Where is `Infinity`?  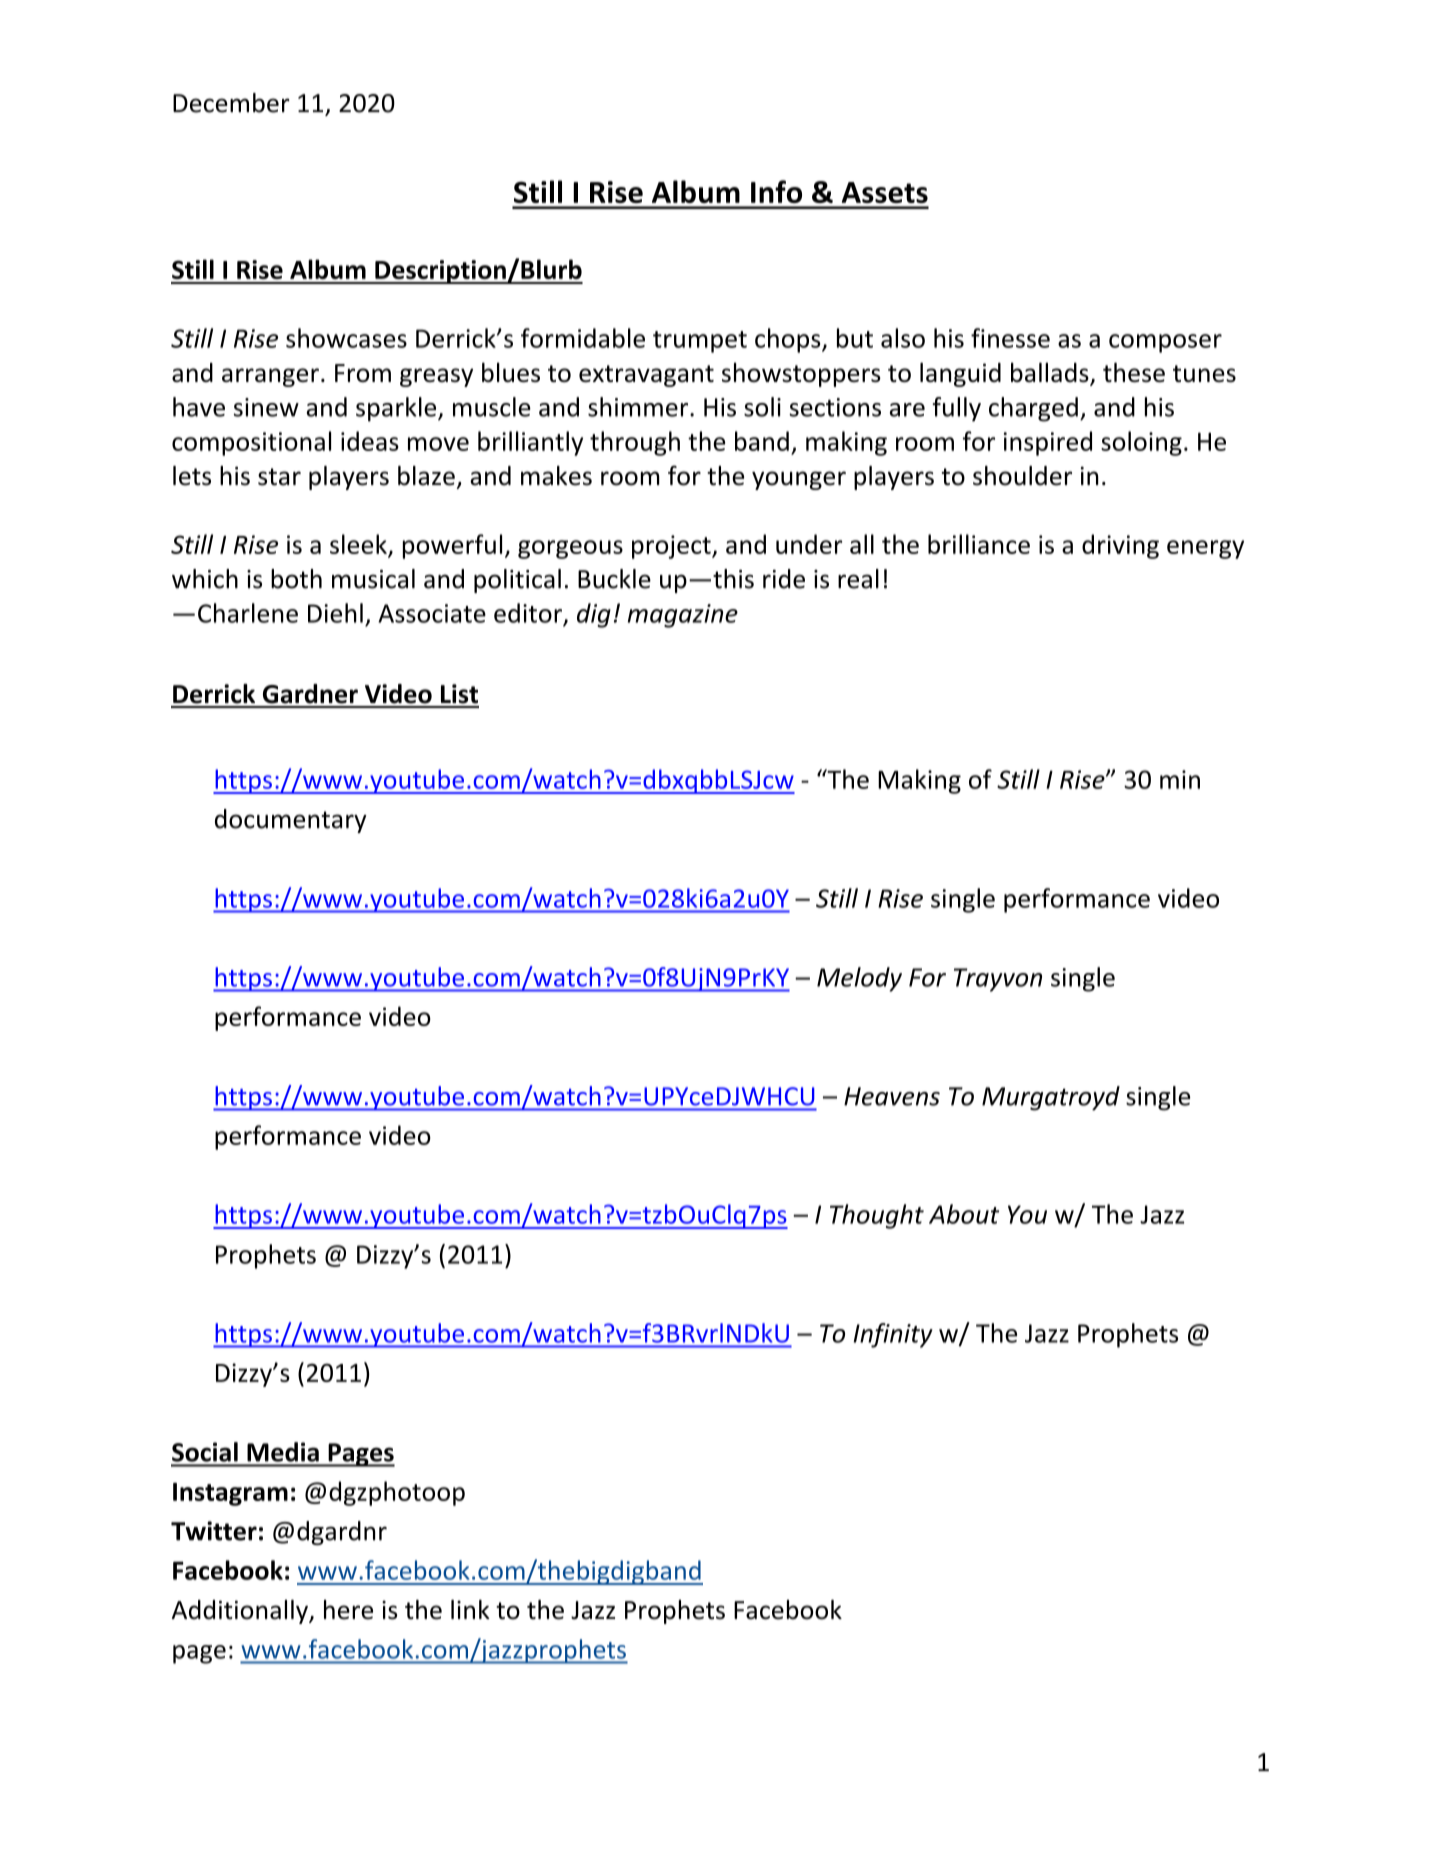 Infinity is located at coordinates (893, 1335).
